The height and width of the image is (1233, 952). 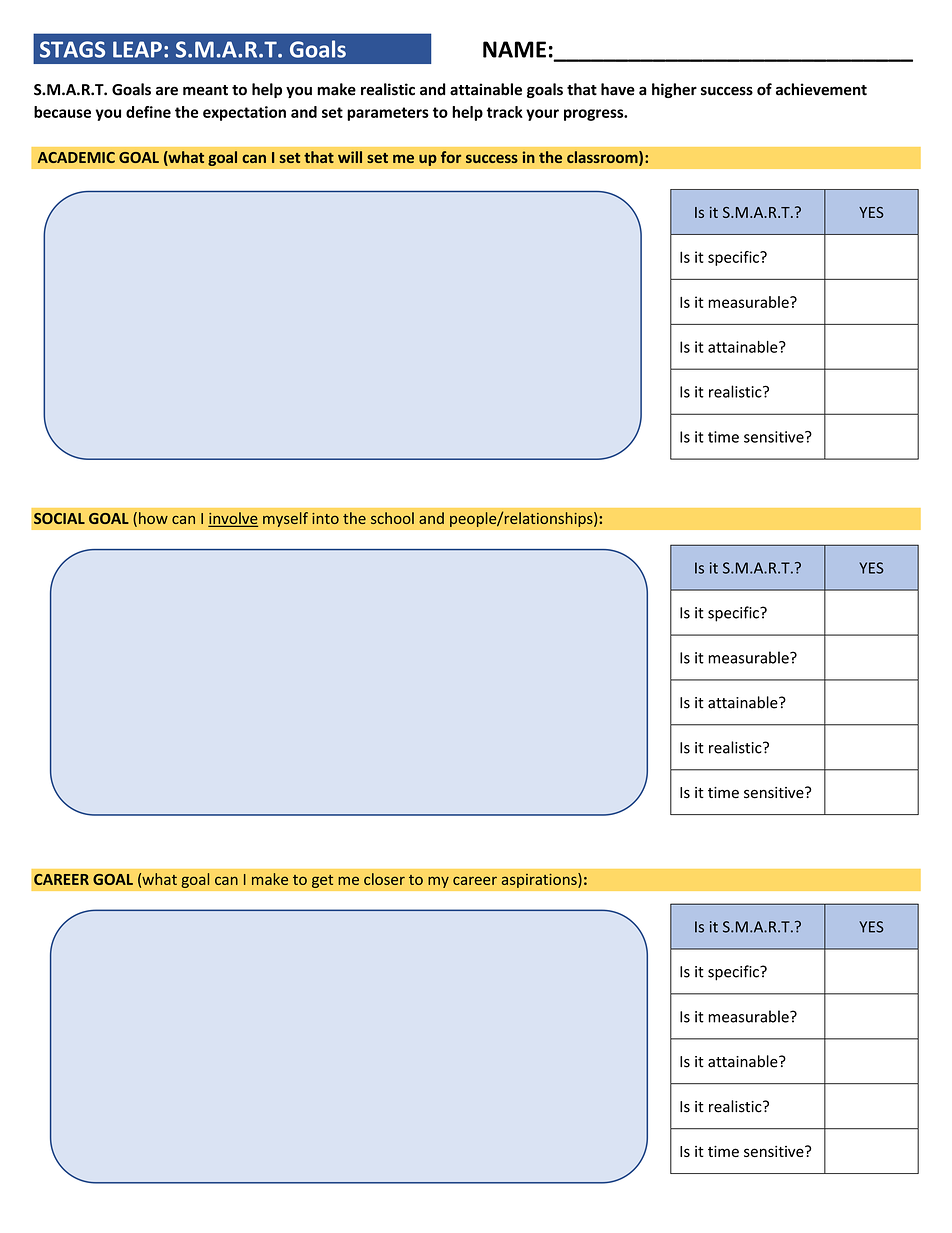 What do you see at coordinates (325, 518) in the image?
I see `into` at bounding box center [325, 518].
